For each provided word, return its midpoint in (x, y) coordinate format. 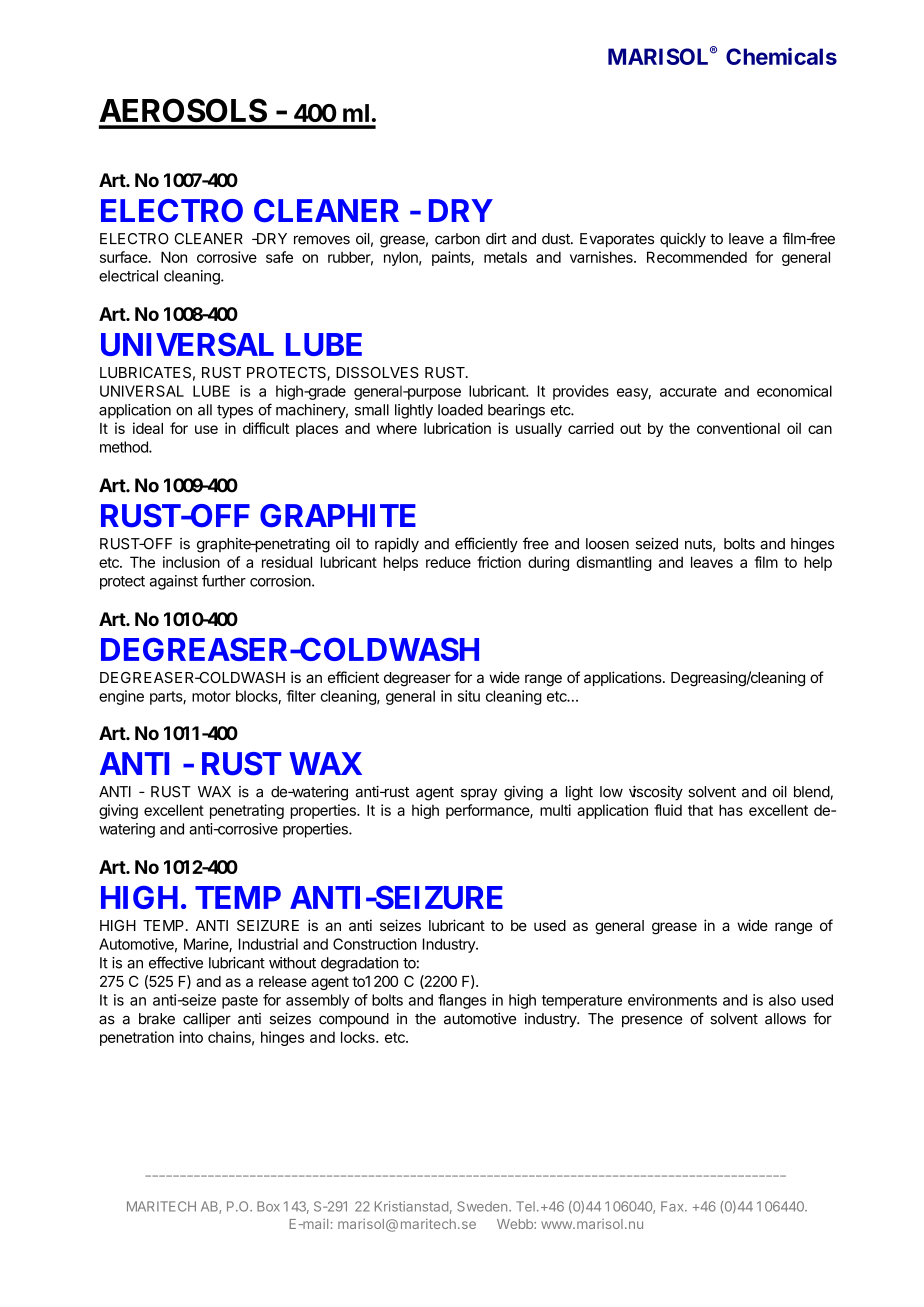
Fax (673, 1206)
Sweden (482, 1206)
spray (479, 794)
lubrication (457, 428)
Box (268, 1206)
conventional (738, 428)
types (235, 412)
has (731, 810)
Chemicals (781, 56)
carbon (457, 239)
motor (211, 696)
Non (174, 257)
